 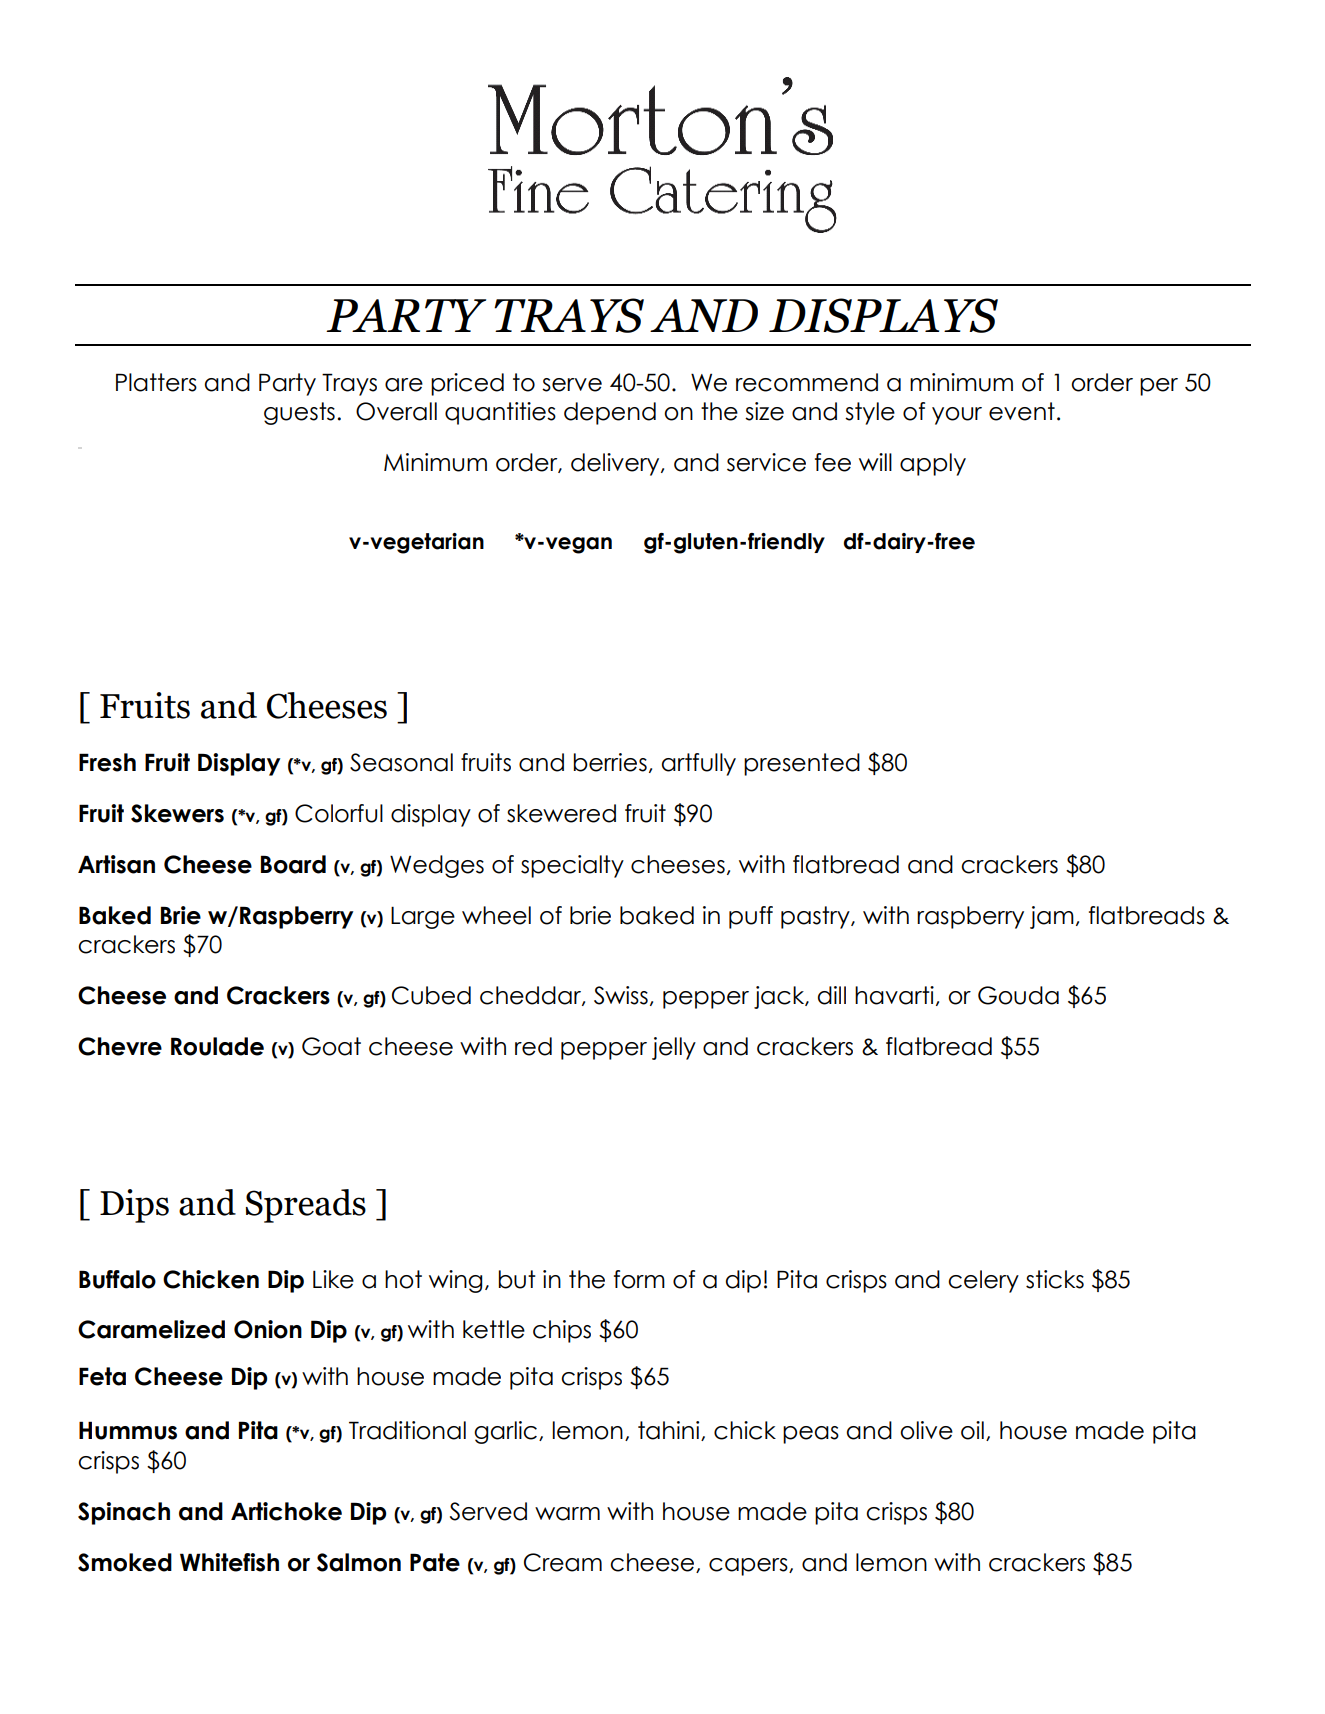 I want to click on depend, so click(x=610, y=413).
